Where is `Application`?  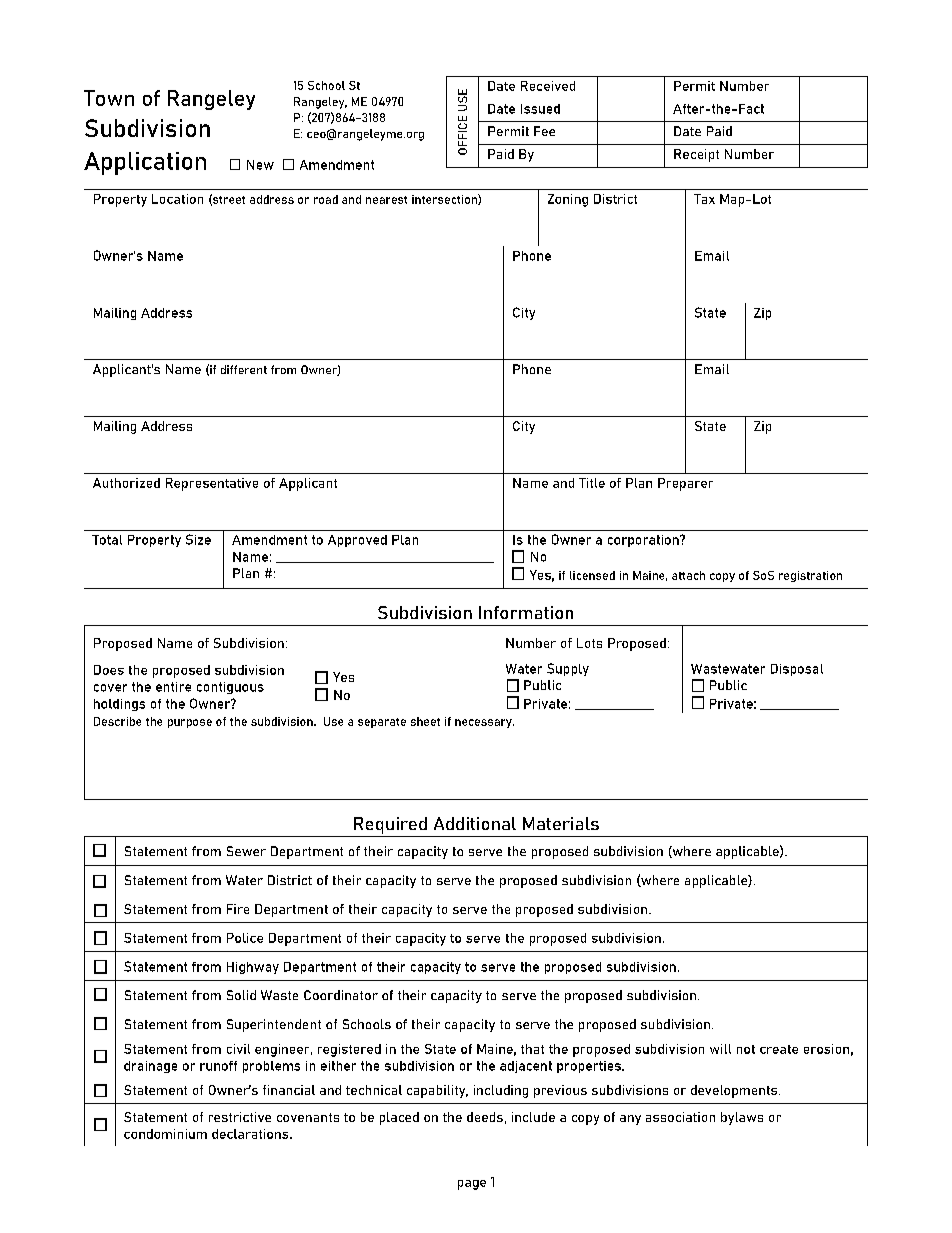 Application is located at coordinates (145, 163).
